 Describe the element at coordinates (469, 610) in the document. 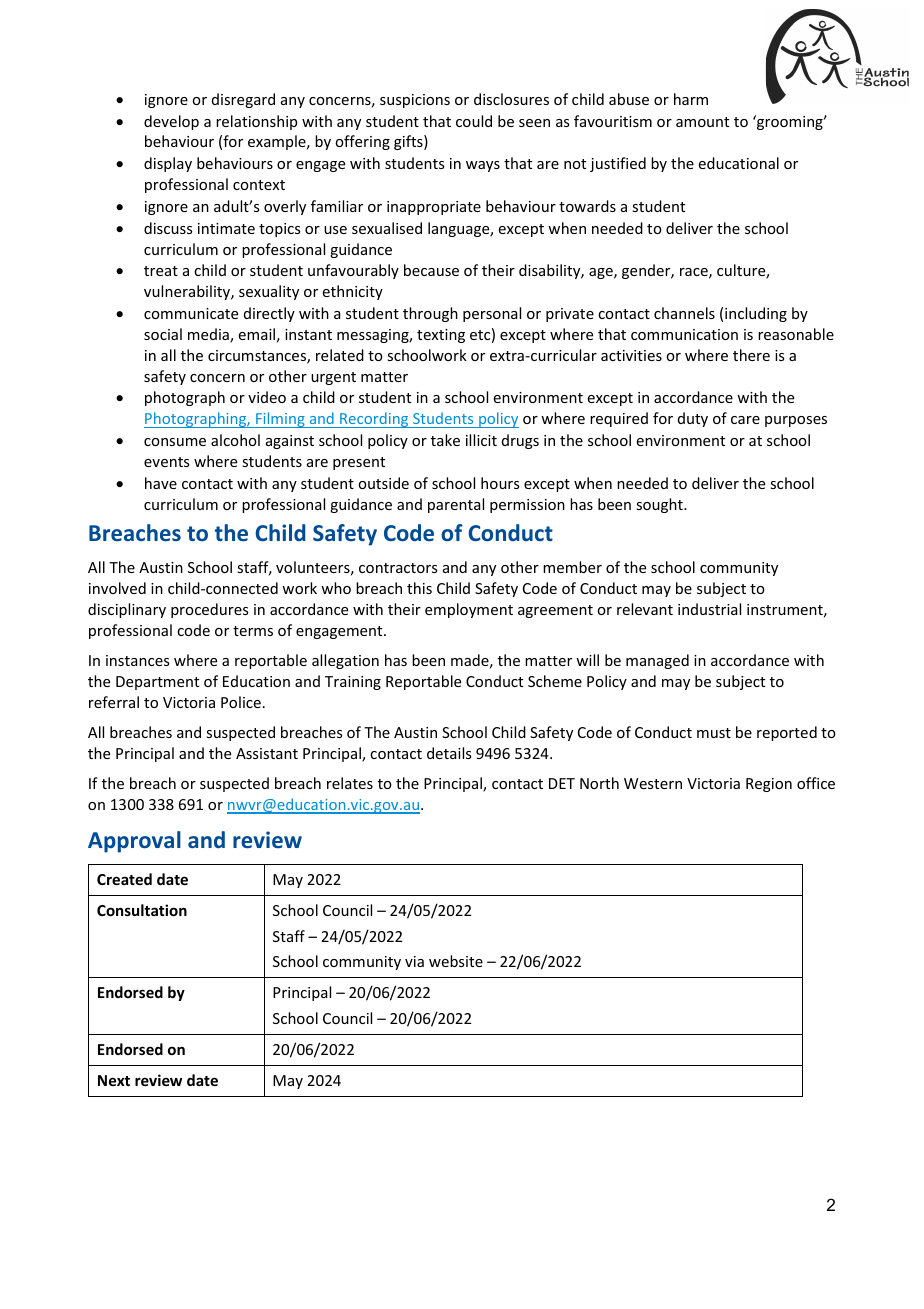

I see `employment` at that location.
